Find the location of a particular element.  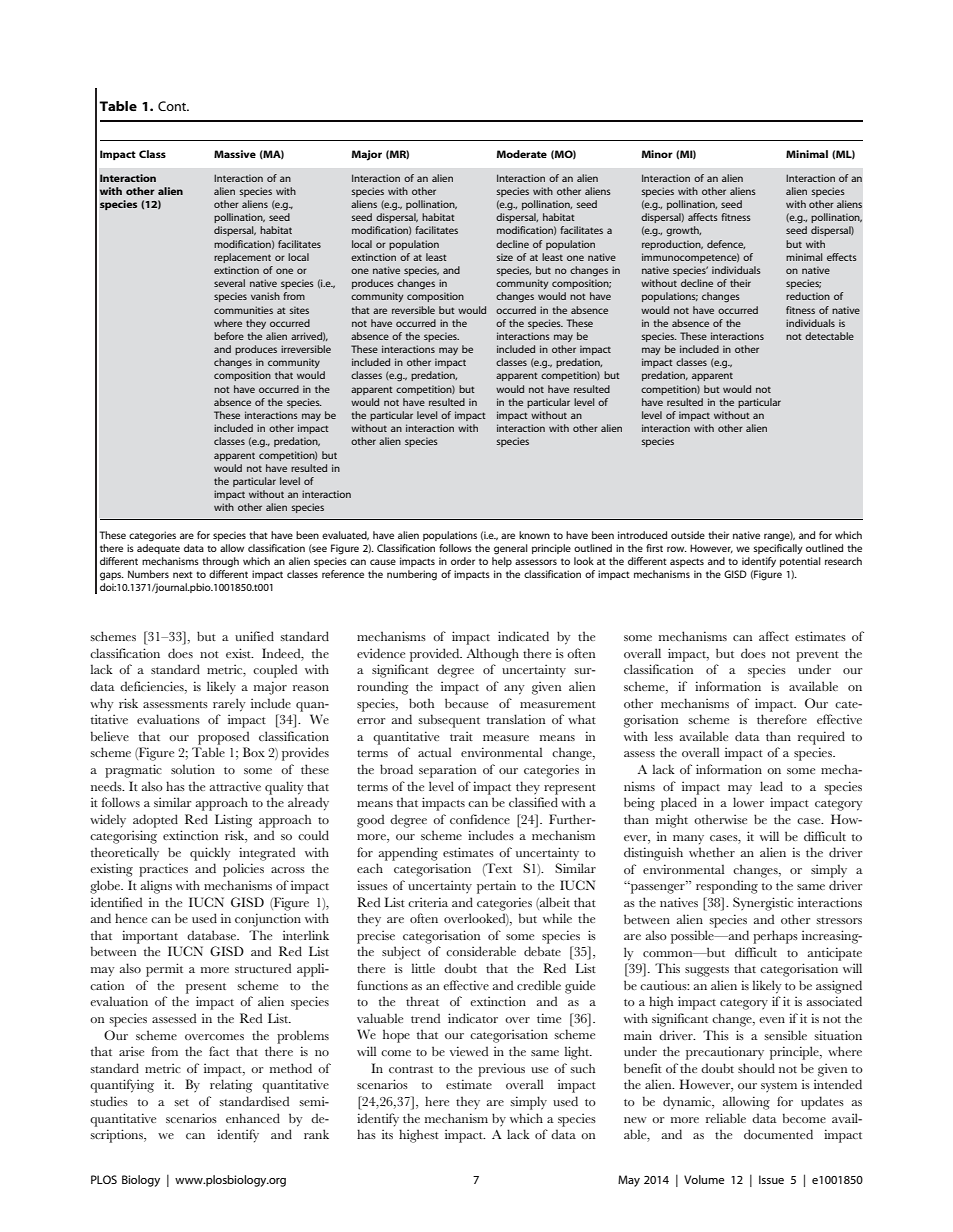

rarely is located at coordinates (229, 705).
